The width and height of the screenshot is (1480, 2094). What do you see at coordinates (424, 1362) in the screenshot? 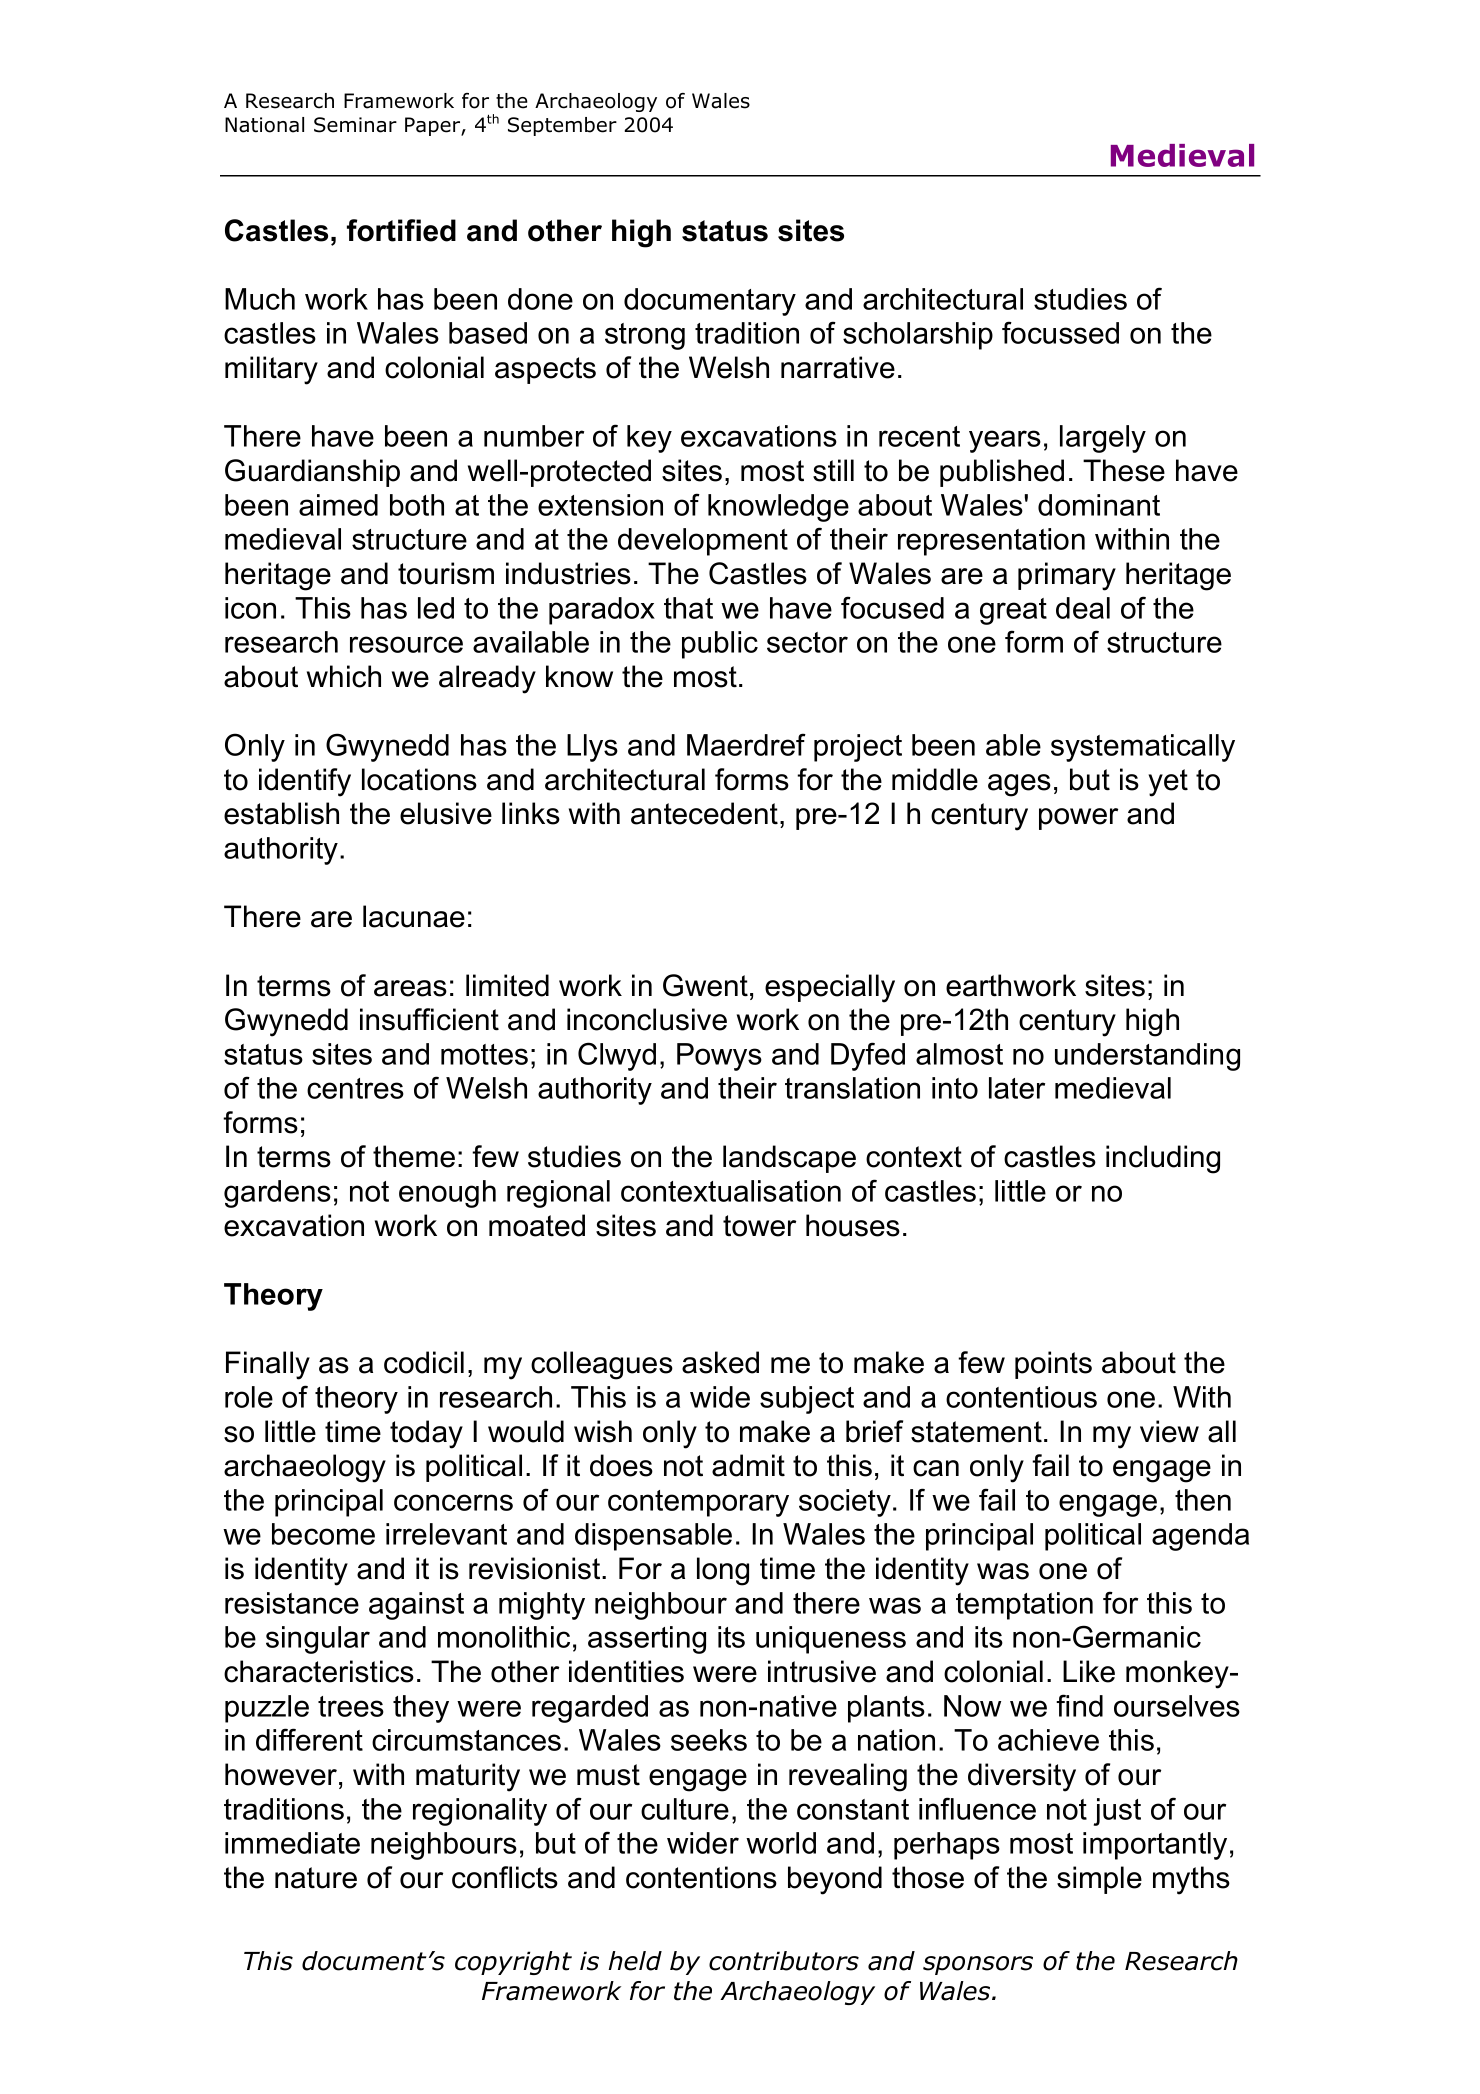
I see `codicil` at bounding box center [424, 1362].
